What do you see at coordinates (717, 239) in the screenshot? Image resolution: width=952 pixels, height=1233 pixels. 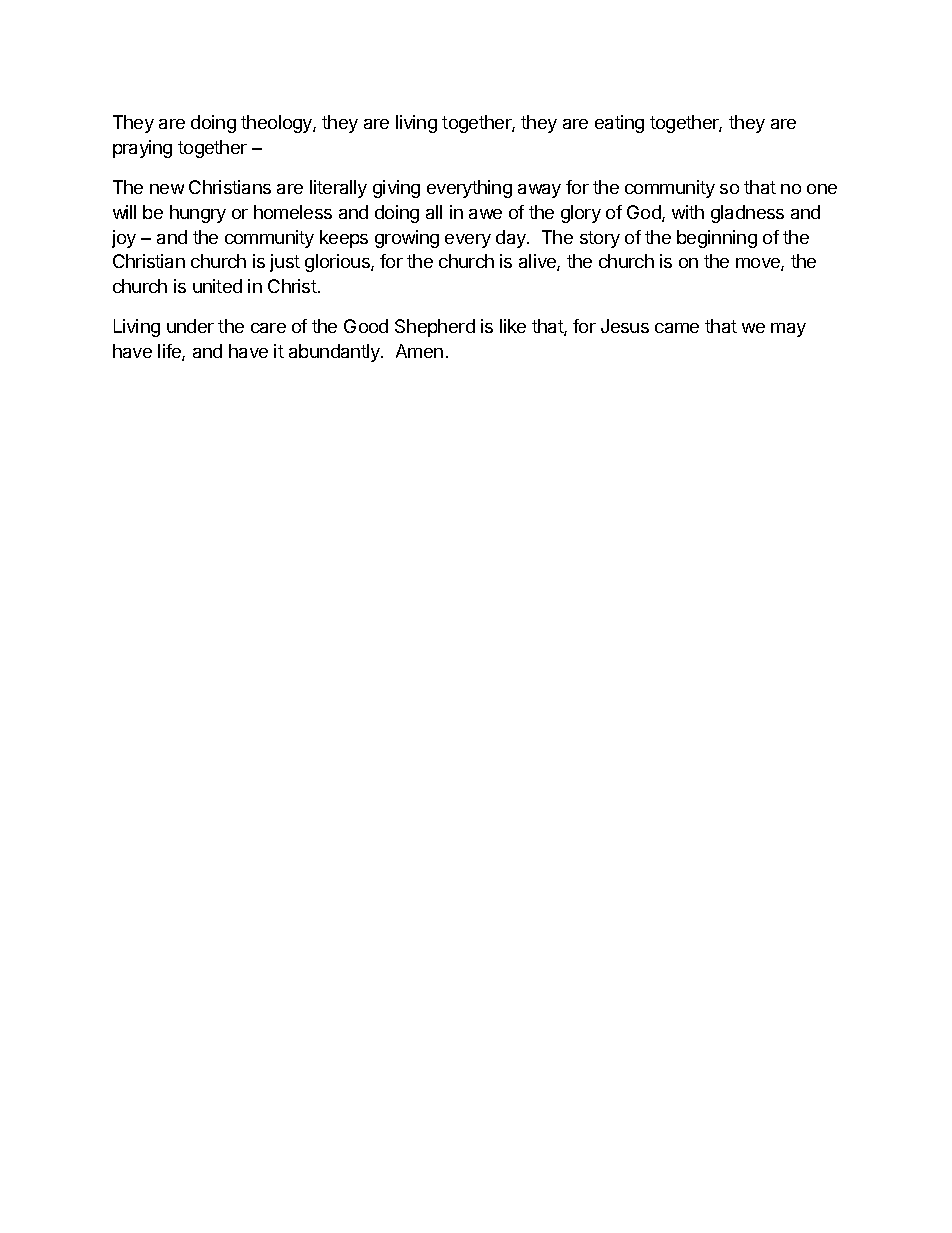 I see `beginning` at bounding box center [717, 239].
